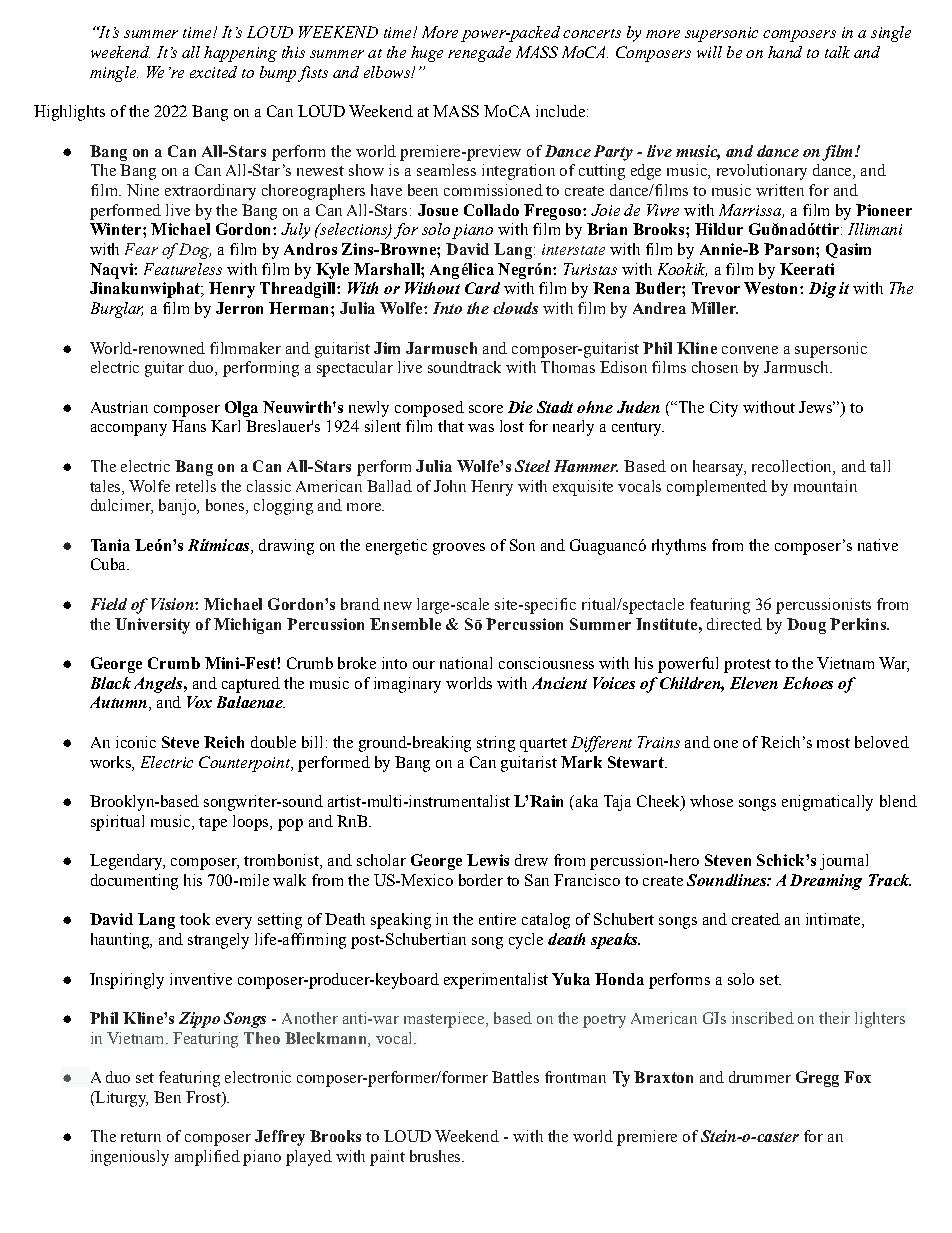 The height and width of the screenshot is (1233, 952). What do you see at coordinates (825, 486) in the screenshot?
I see `mountain` at bounding box center [825, 486].
